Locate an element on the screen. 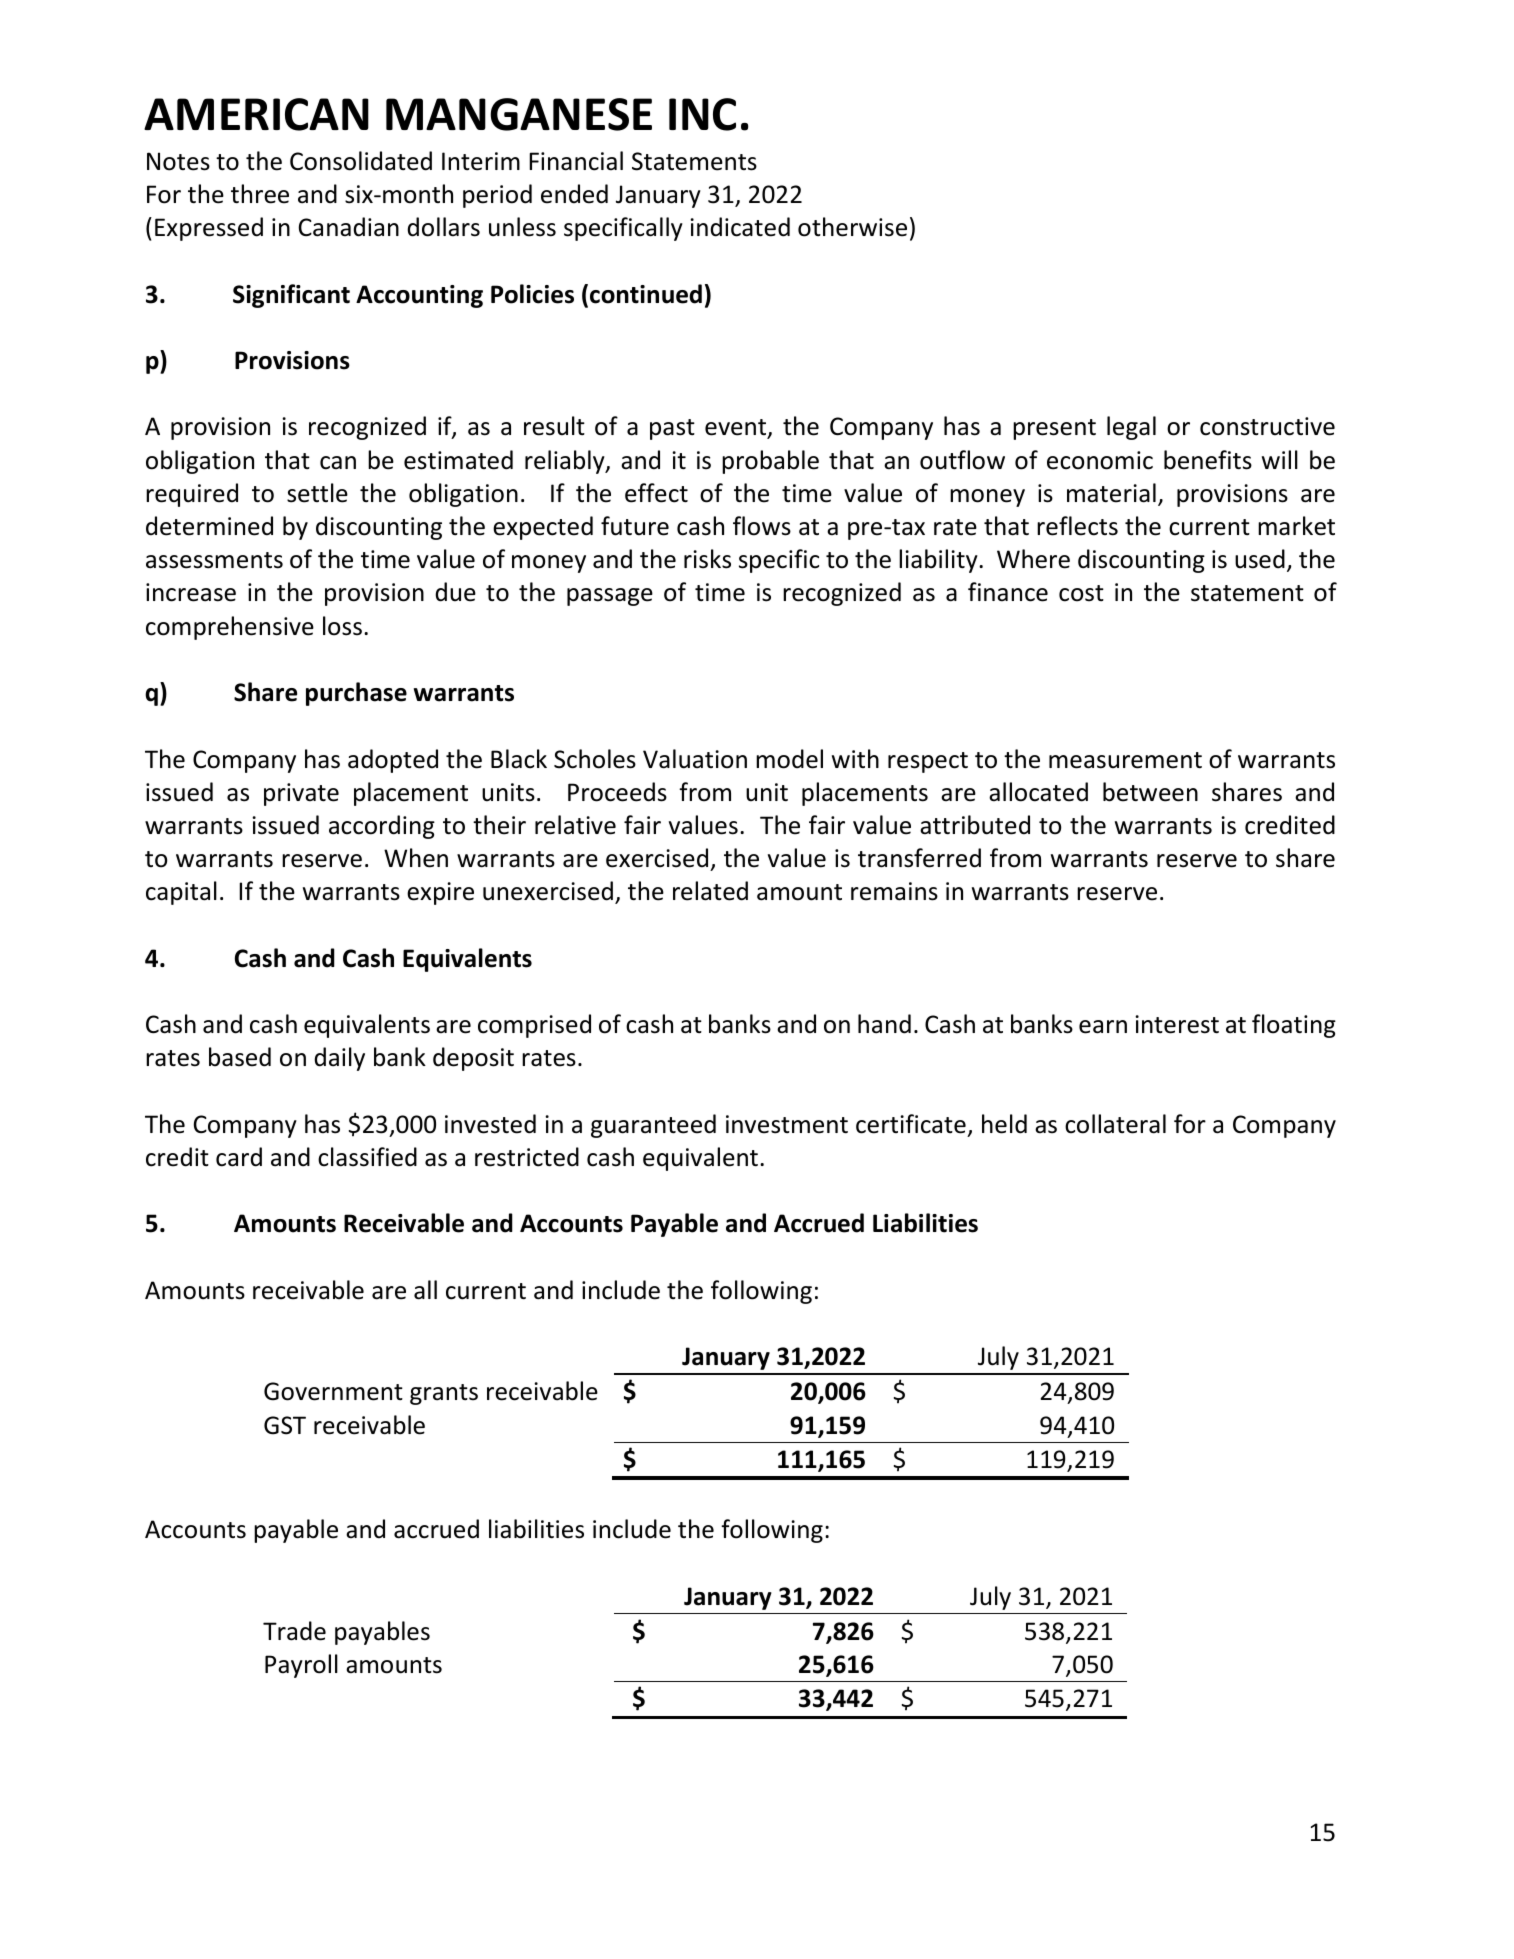 The height and width of the screenshot is (1959, 1514). related is located at coordinates (710, 891).
